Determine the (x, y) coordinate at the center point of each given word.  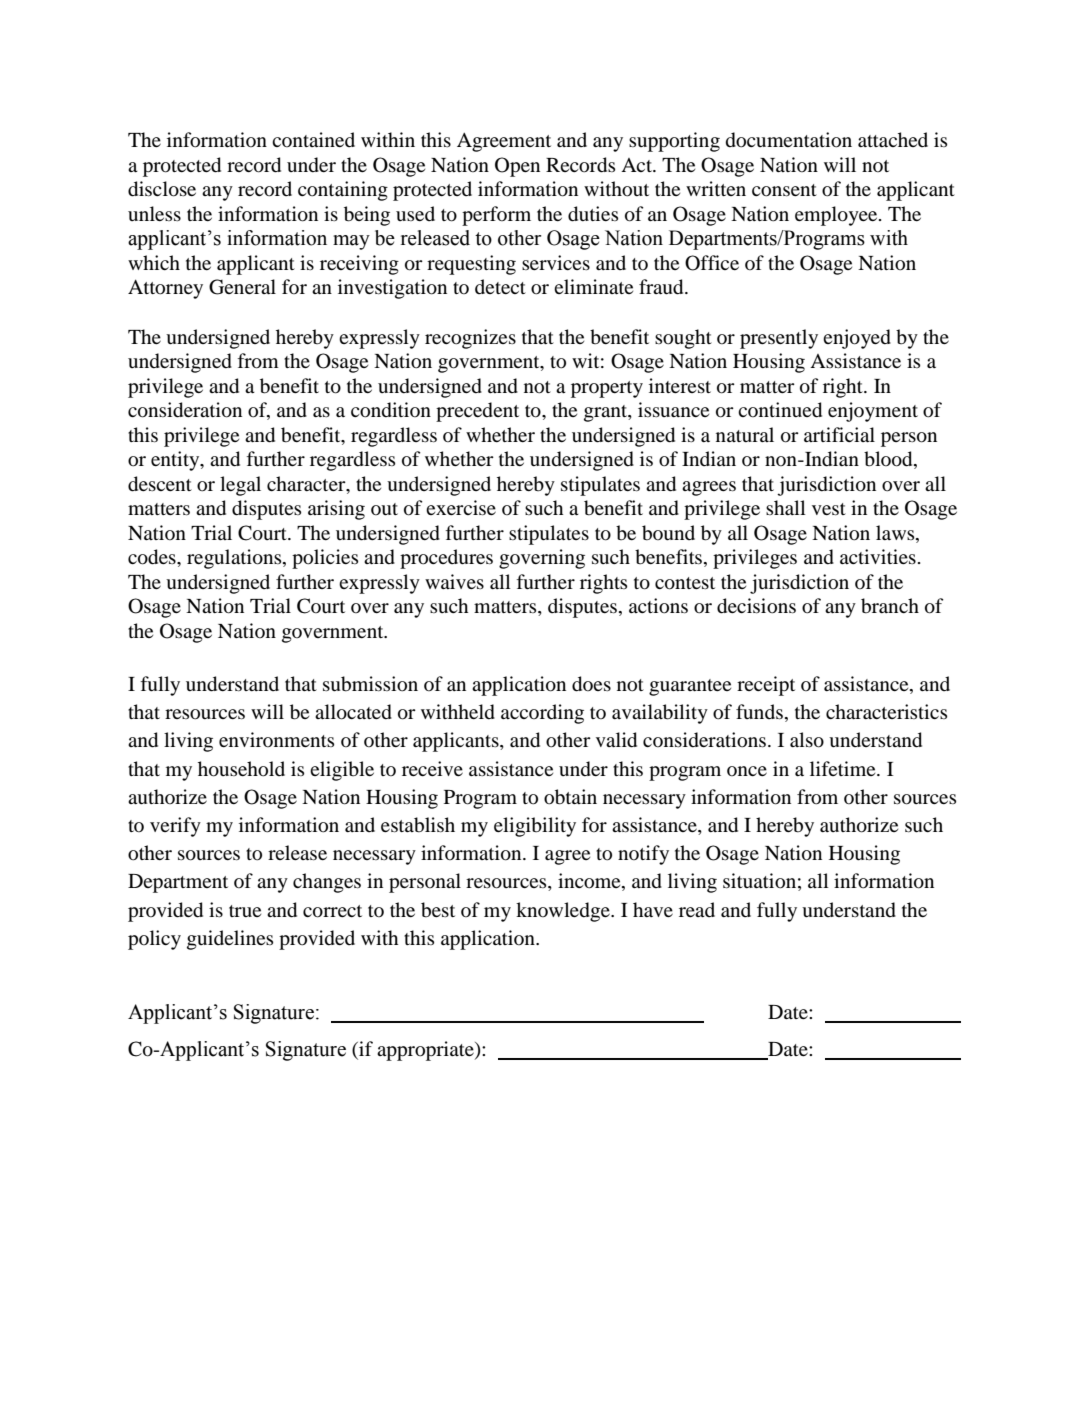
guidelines (230, 940)
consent (784, 190)
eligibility (535, 827)
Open (517, 167)
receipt (766, 686)
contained (313, 139)
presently (779, 339)
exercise (461, 507)
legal (240, 486)
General (242, 287)
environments (276, 739)
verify (175, 827)
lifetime (844, 768)
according (542, 714)
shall (786, 507)
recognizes (470, 339)
